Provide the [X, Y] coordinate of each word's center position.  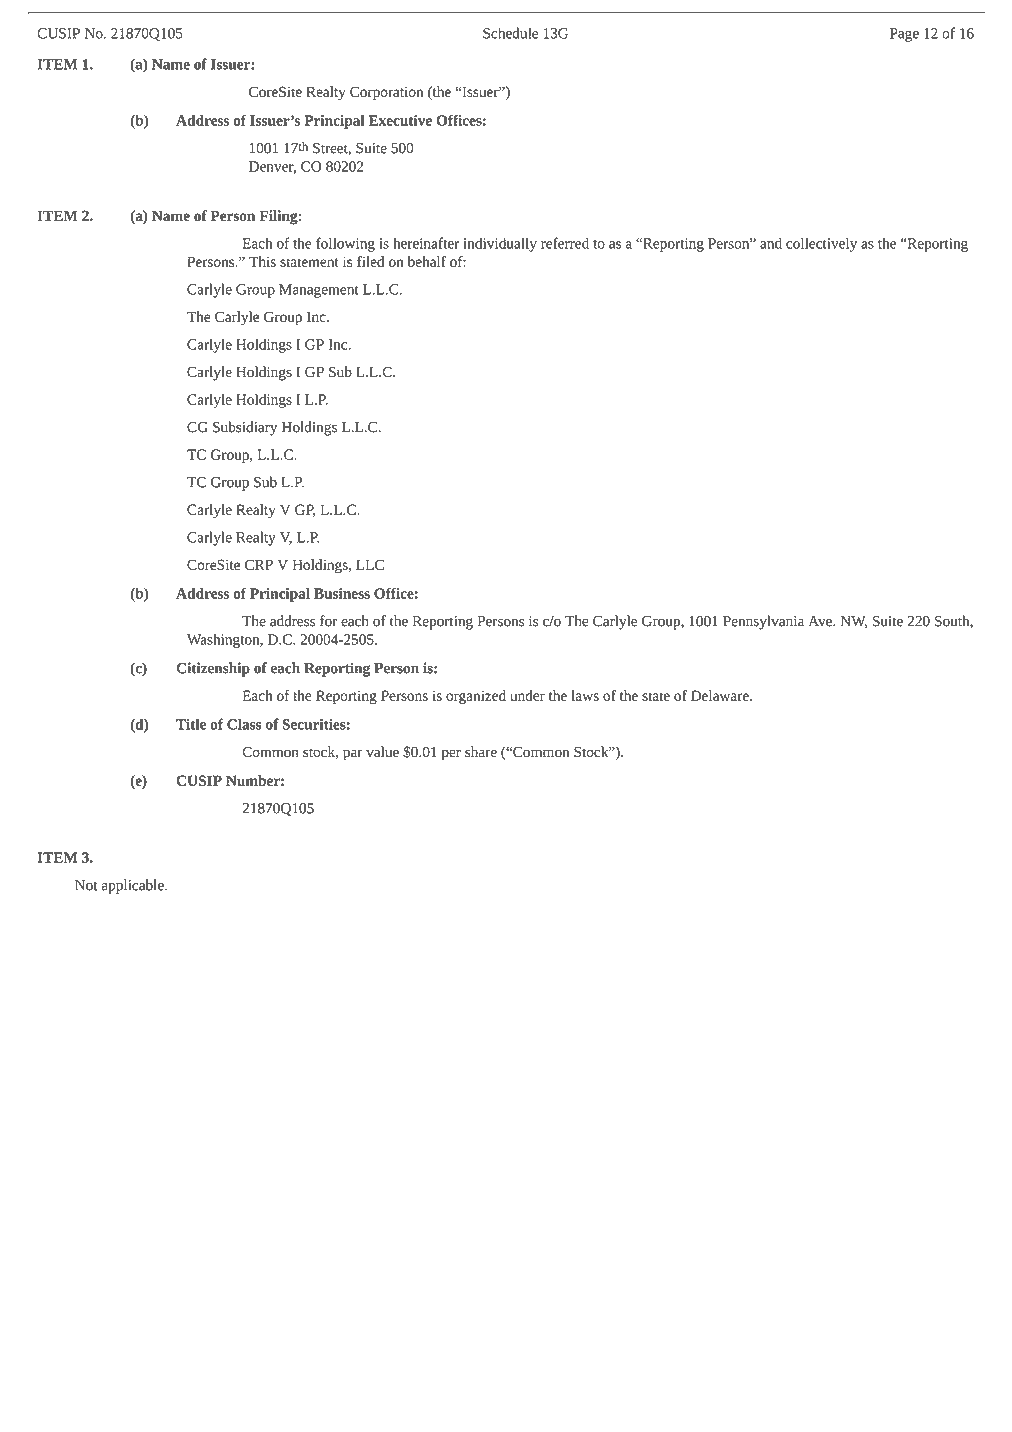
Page [904, 35]
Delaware [721, 695]
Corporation [386, 93]
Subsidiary [245, 428]
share [481, 752]
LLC [370, 564]
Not [86, 885]
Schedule [510, 33]
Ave [821, 621]
